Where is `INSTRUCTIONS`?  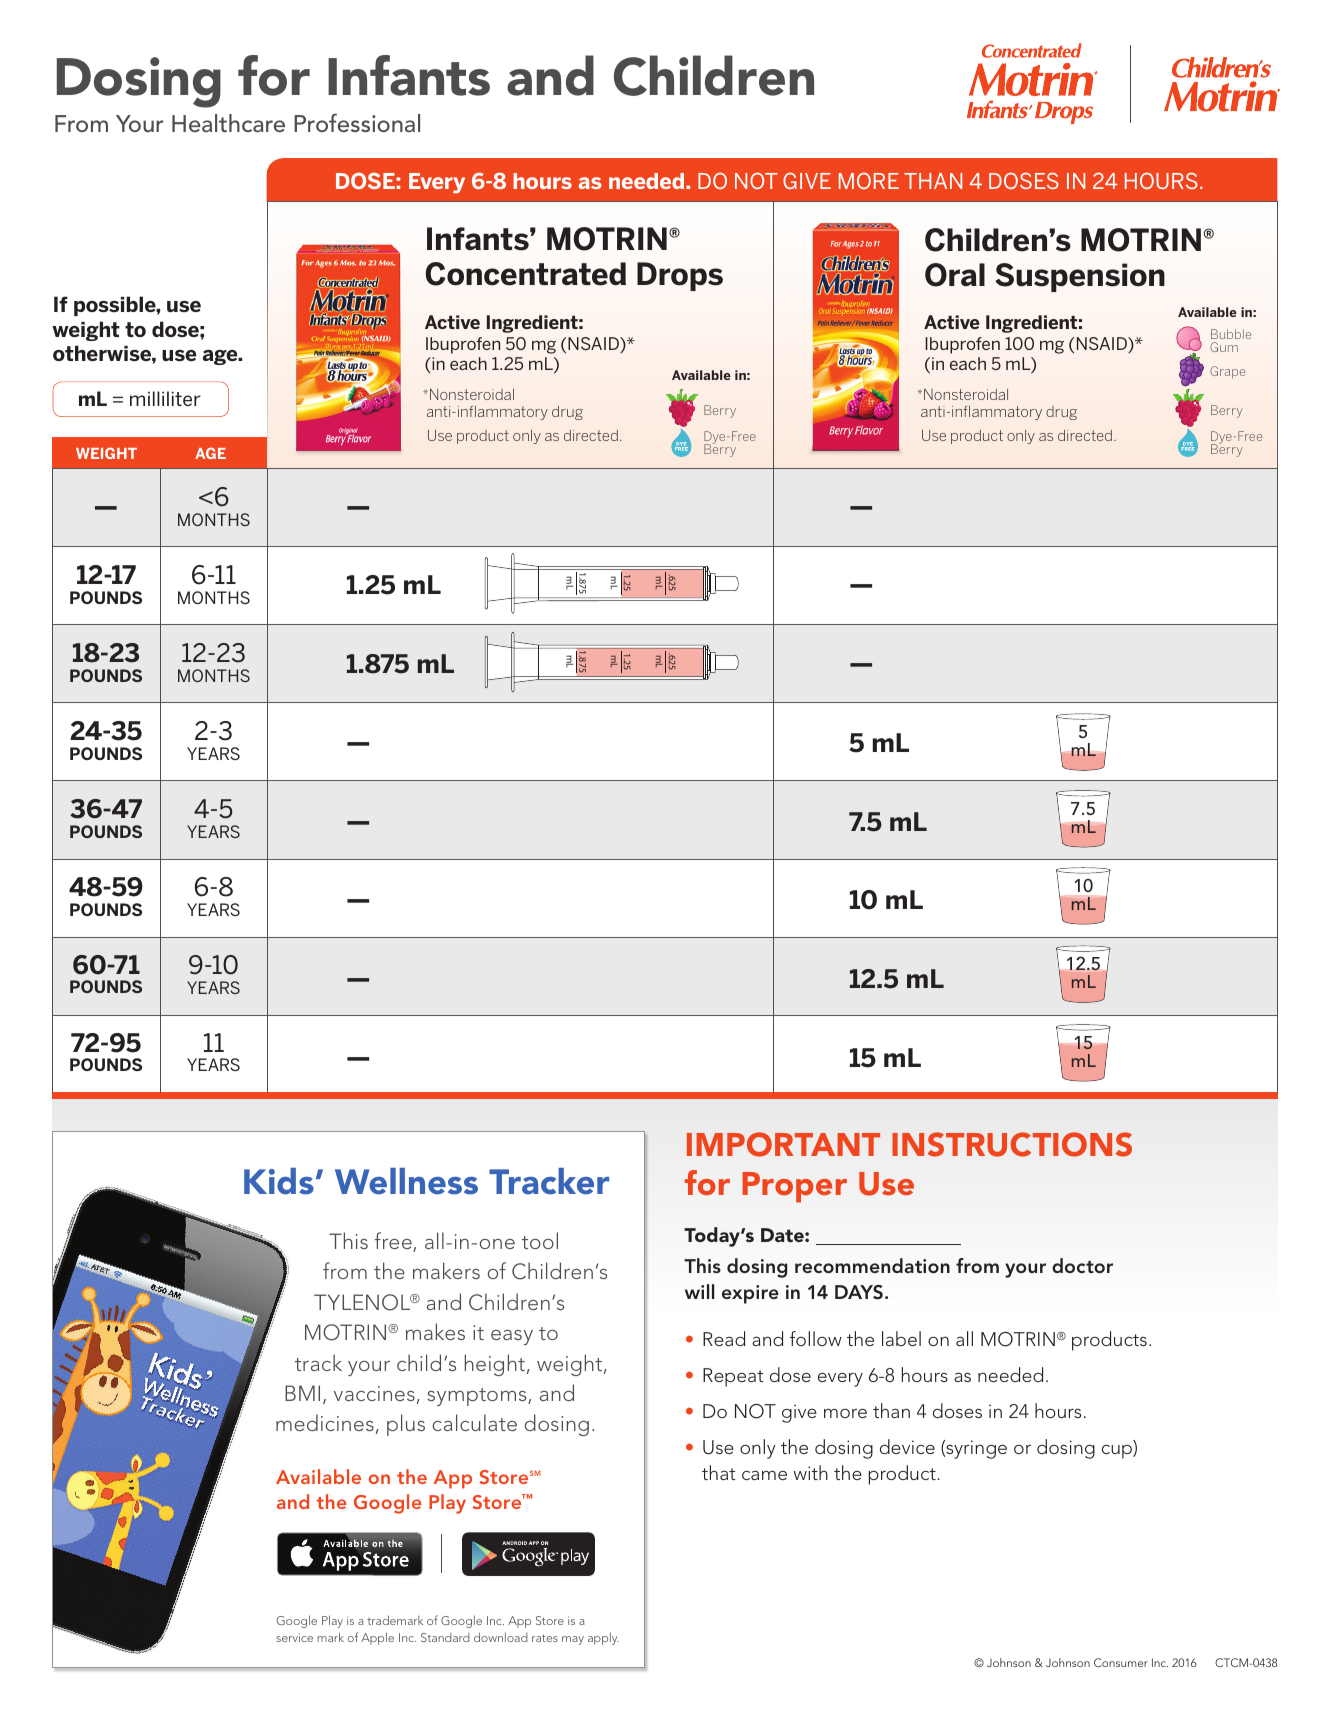 INSTRUCTIONS is located at coordinates (1012, 1144).
